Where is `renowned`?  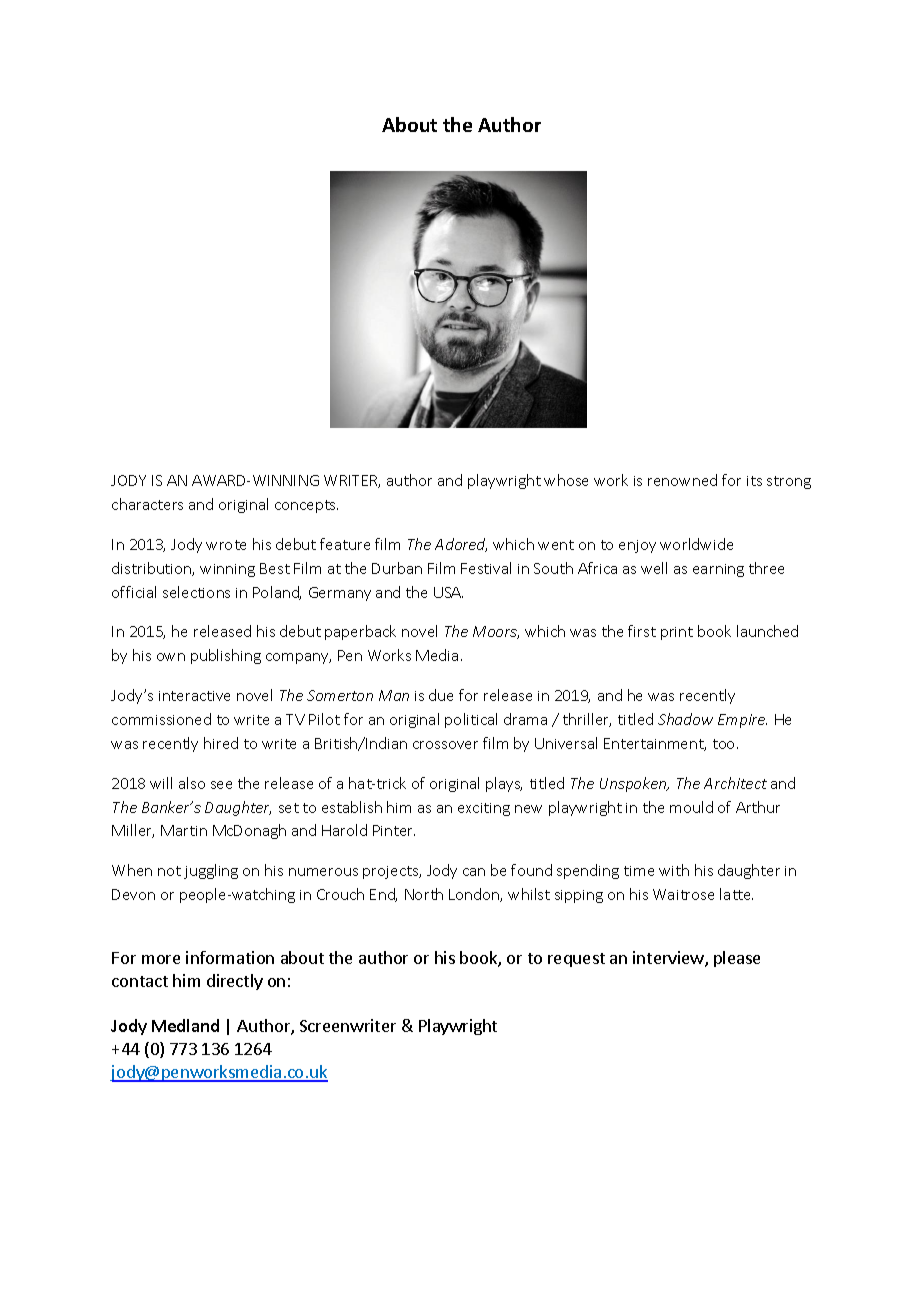
renowned is located at coordinates (682, 480).
